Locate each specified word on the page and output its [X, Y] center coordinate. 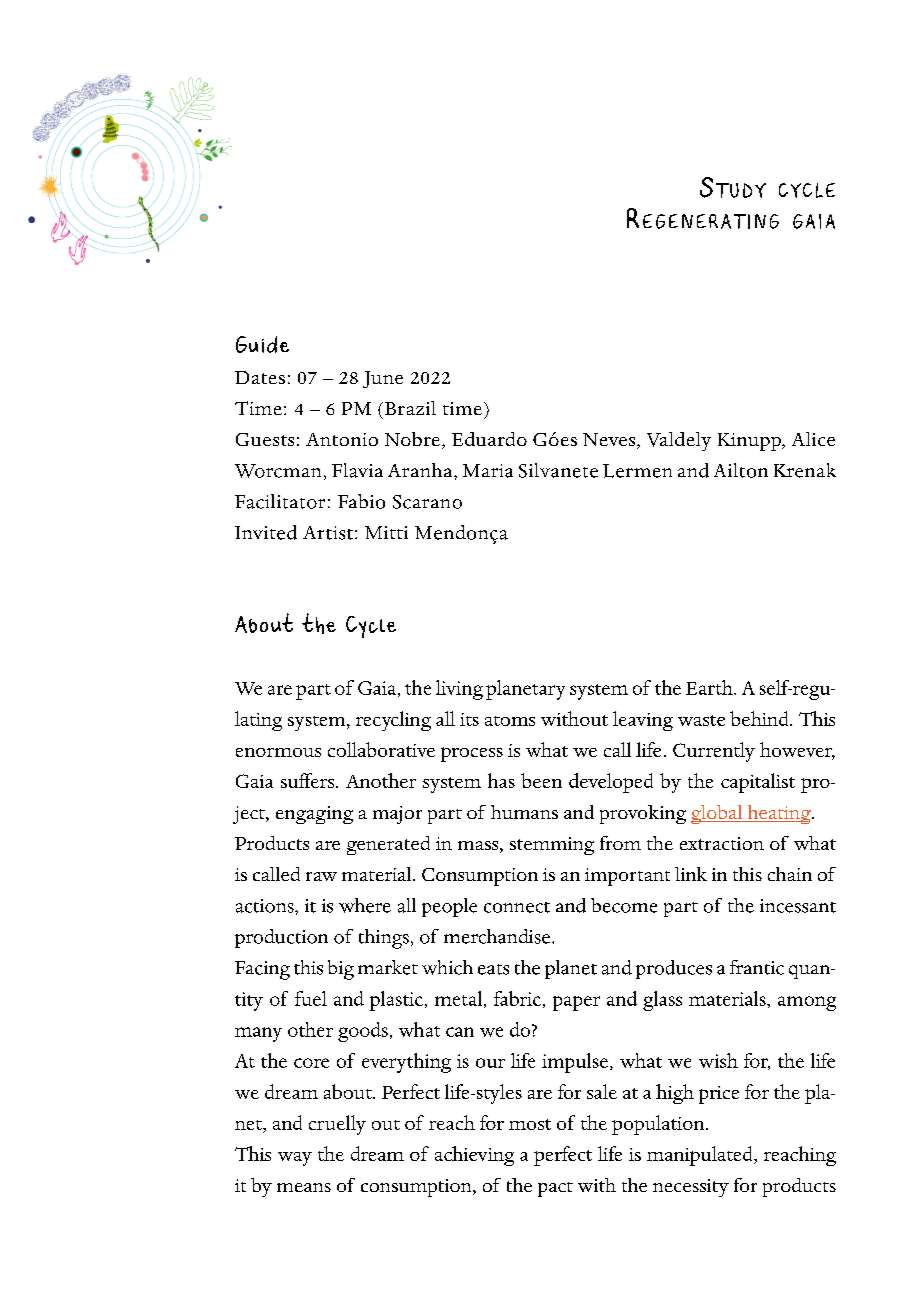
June [383, 379]
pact [555, 1189]
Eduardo [489, 439]
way [295, 1159]
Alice [813, 439]
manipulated [701, 1156]
